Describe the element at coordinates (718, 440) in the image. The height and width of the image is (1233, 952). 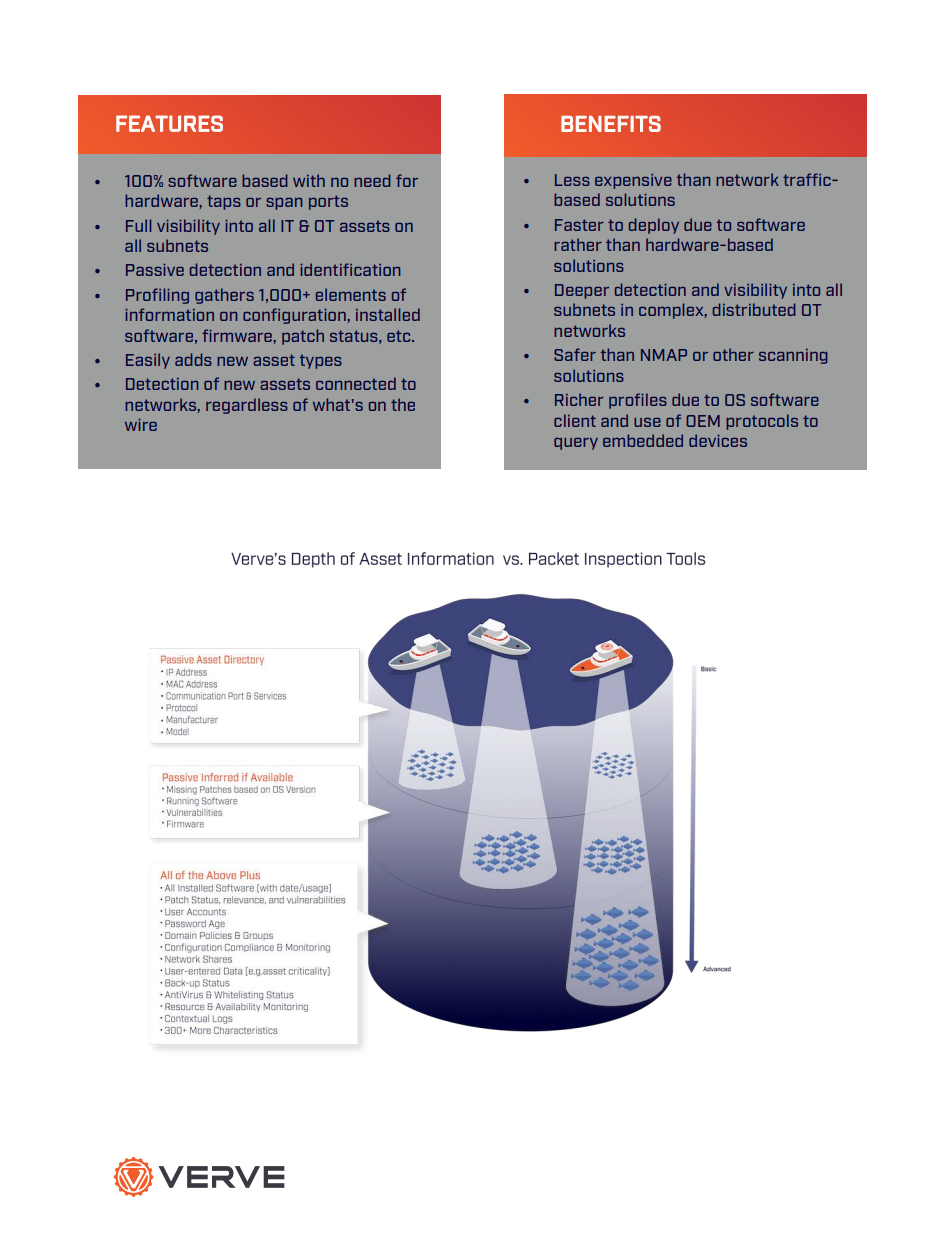
I see `devices` at that location.
